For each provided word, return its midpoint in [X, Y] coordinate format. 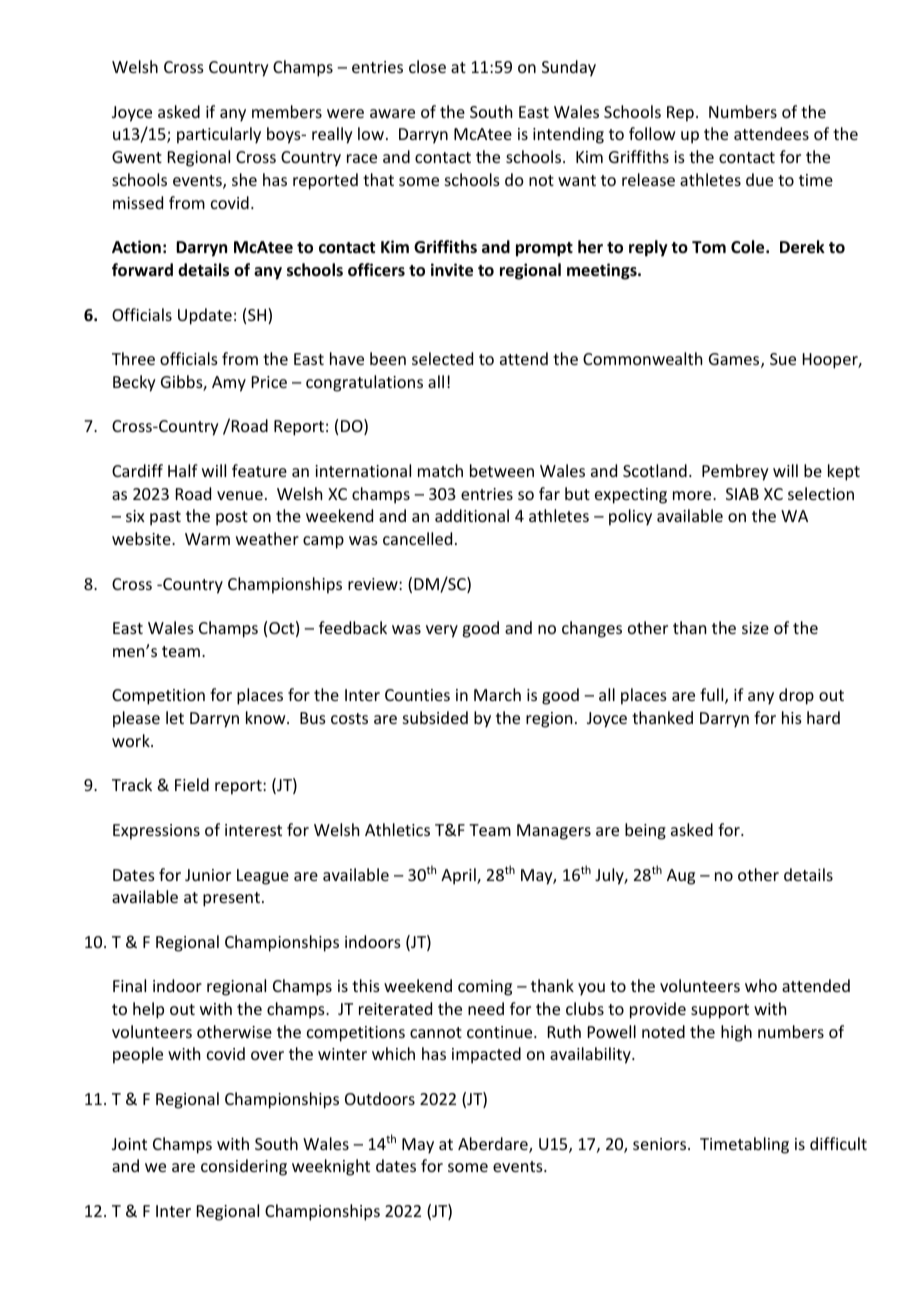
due [759, 179]
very [442, 631]
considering [244, 1167]
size [755, 628]
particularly [219, 135]
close [427, 66]
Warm [207, 539]
